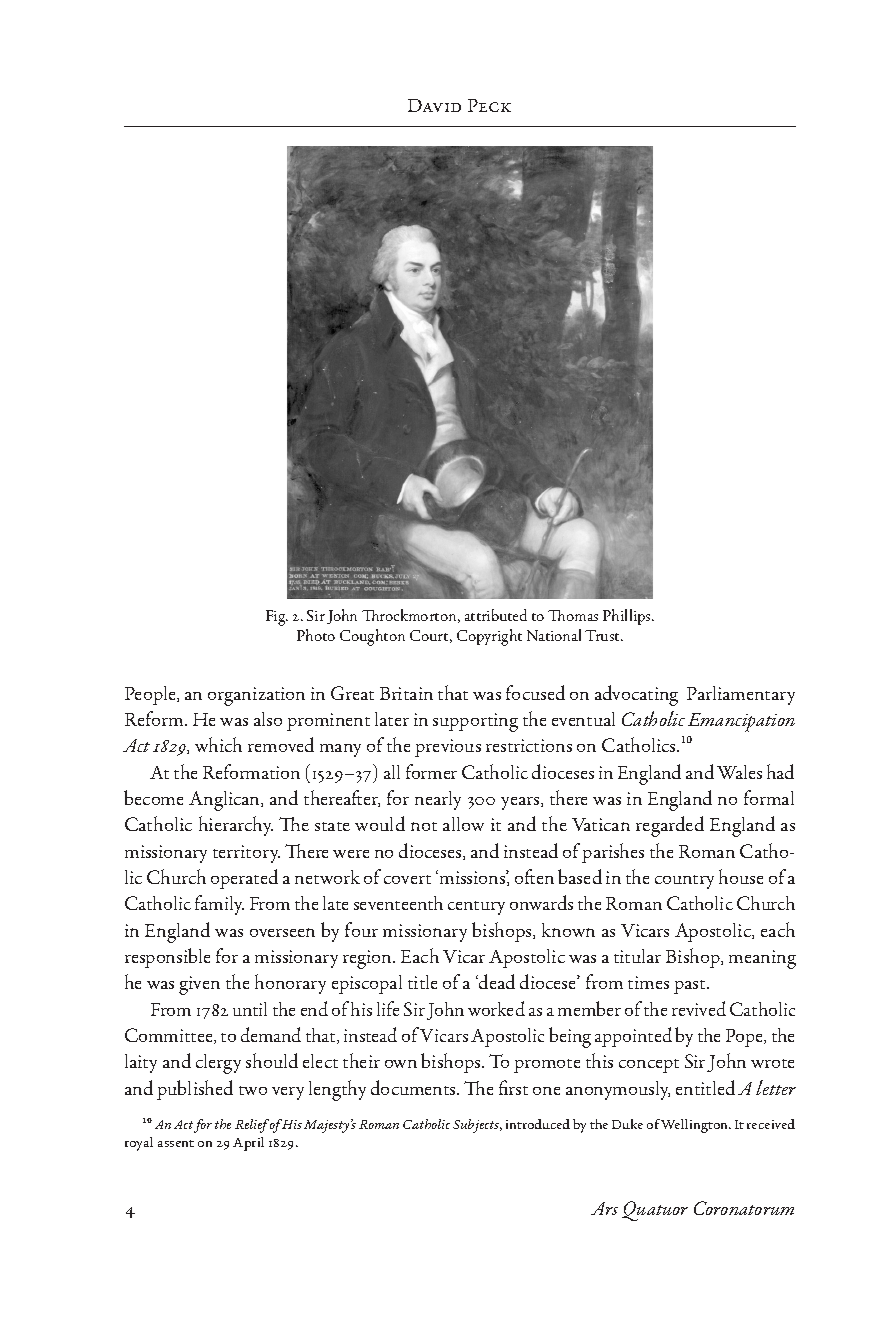  I want to click on attributed, so click(496, 615).
